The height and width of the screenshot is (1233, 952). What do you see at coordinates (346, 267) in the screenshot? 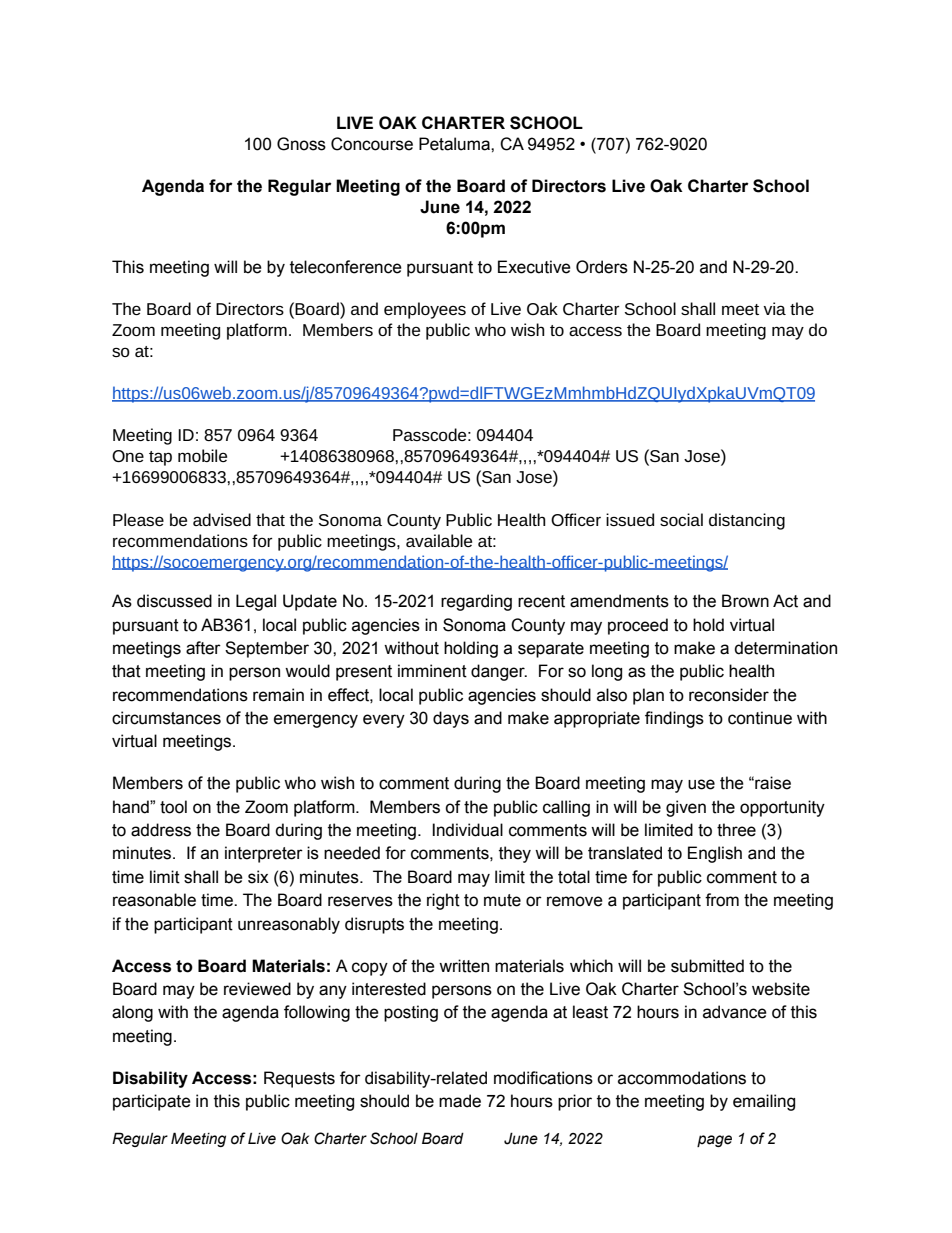
I see `teleconference` at bounding box center [346, 267].
